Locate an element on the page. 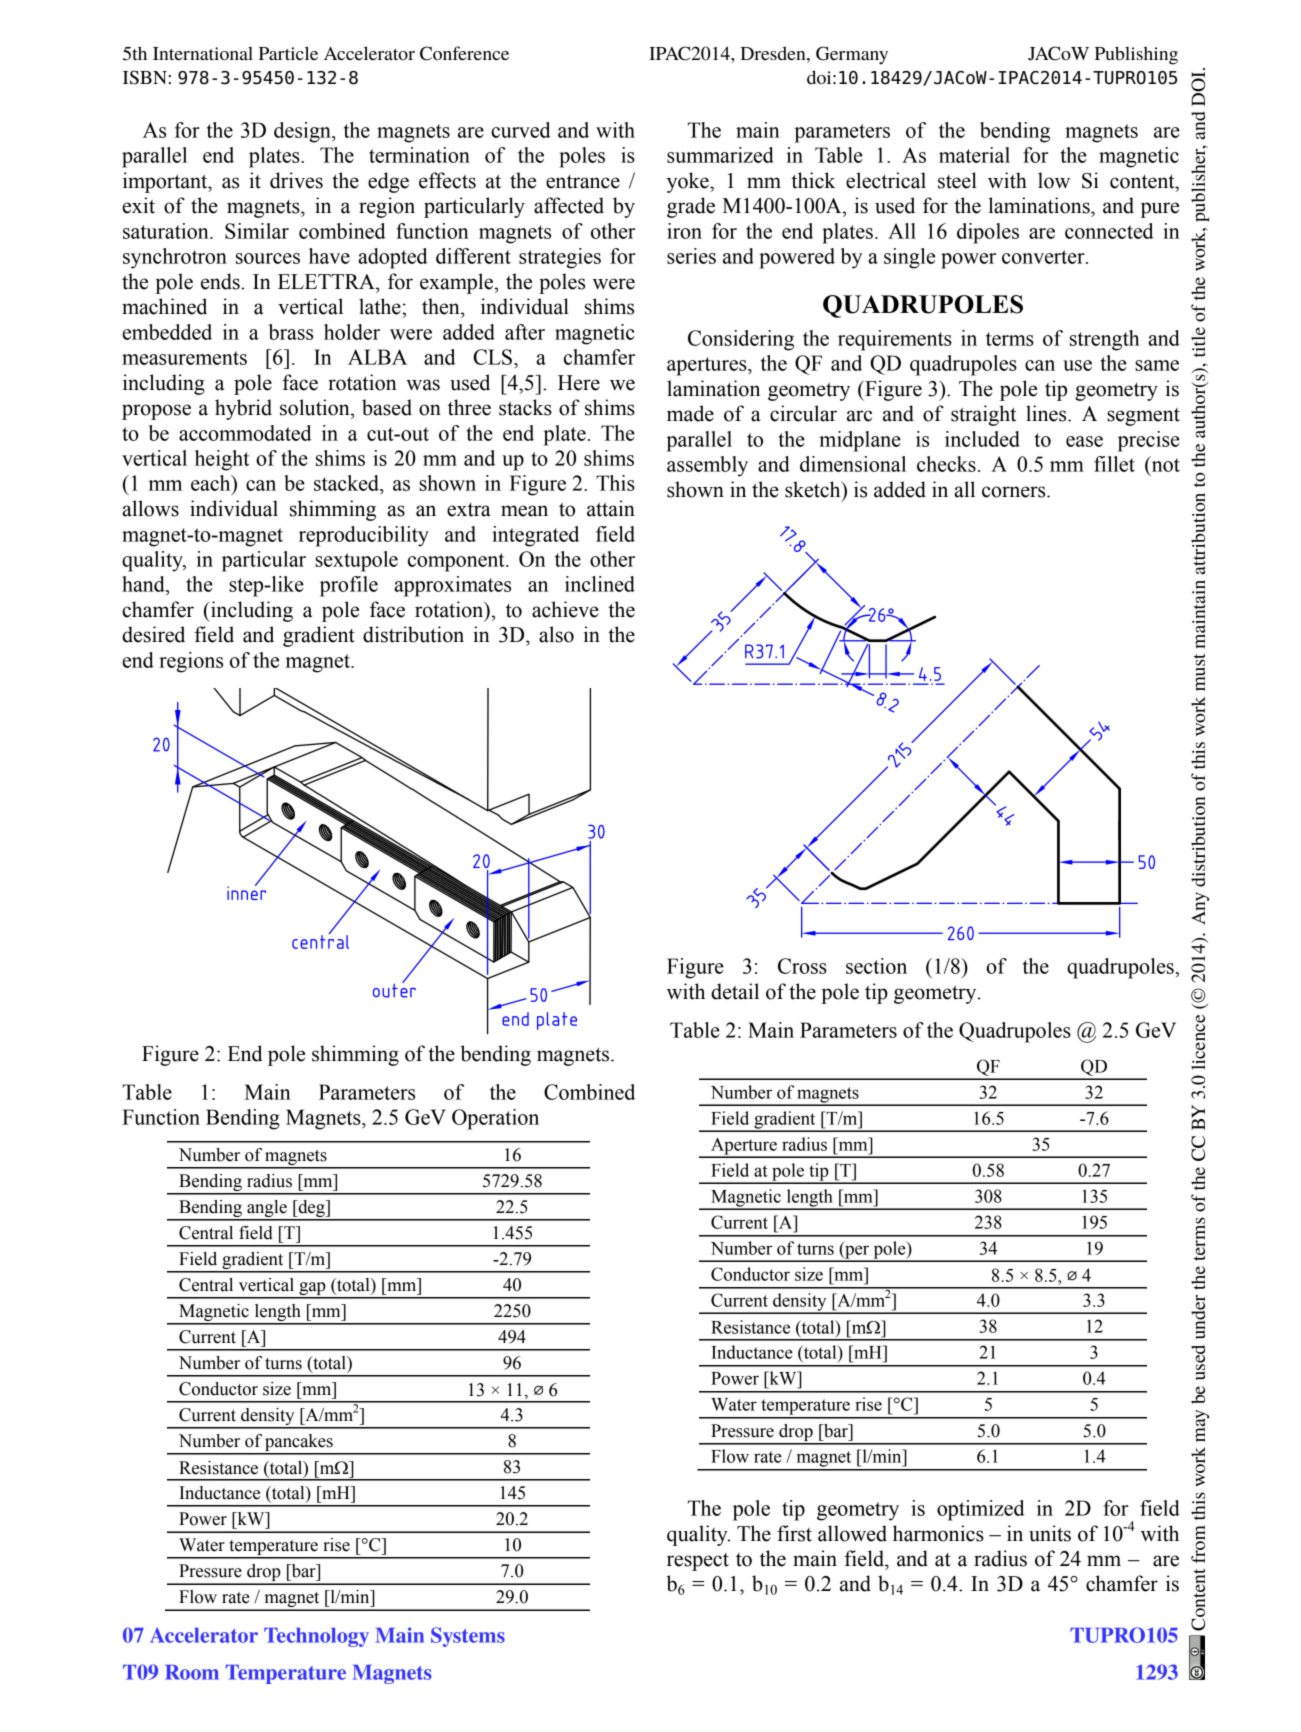  also is located at coordinates (556, 634).
